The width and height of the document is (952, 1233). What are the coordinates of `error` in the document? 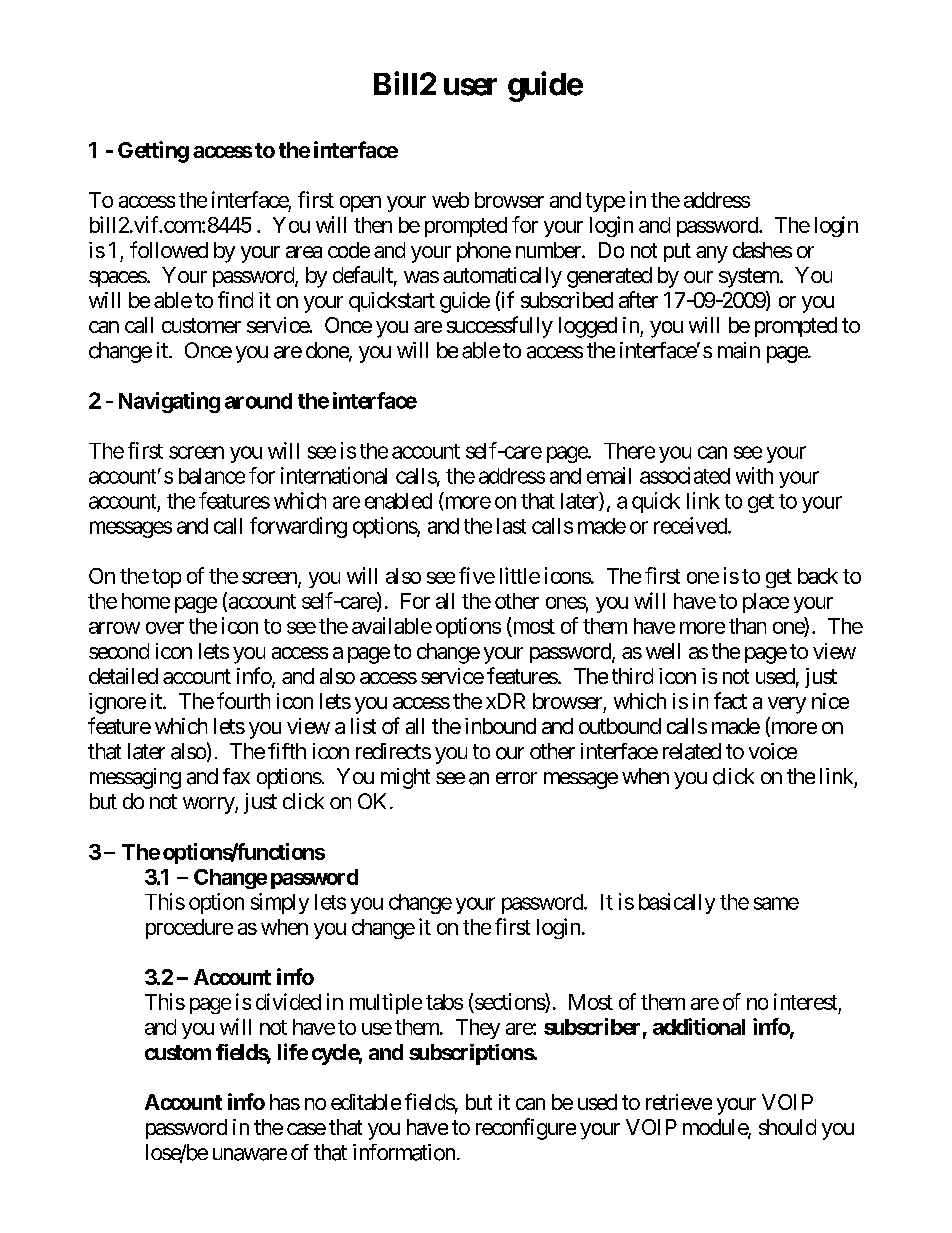 It's located at (516, 778).
